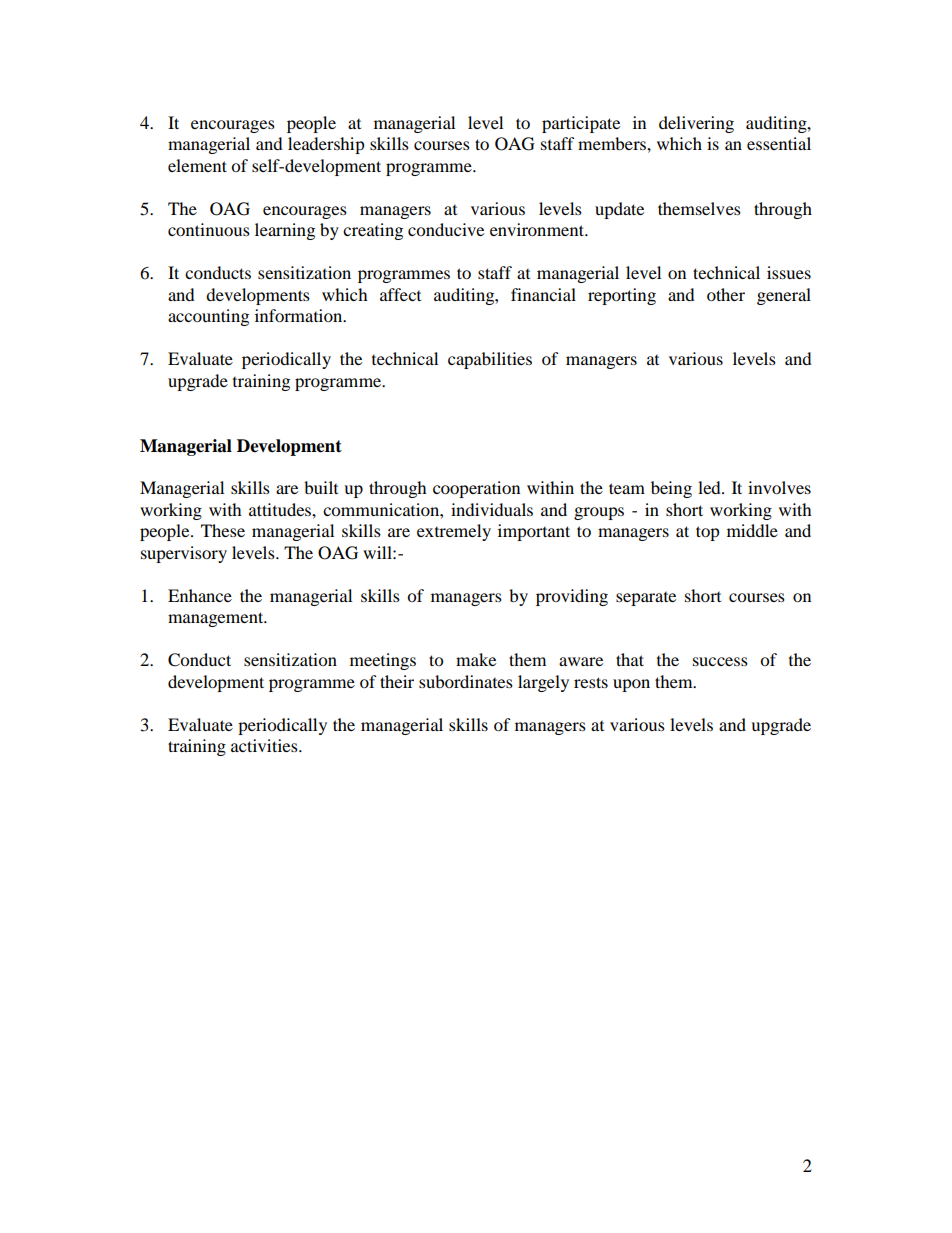 Image resolution: width=952 pixels, height=1233 pixels. I want to click on leadership, so click(326, 145).
